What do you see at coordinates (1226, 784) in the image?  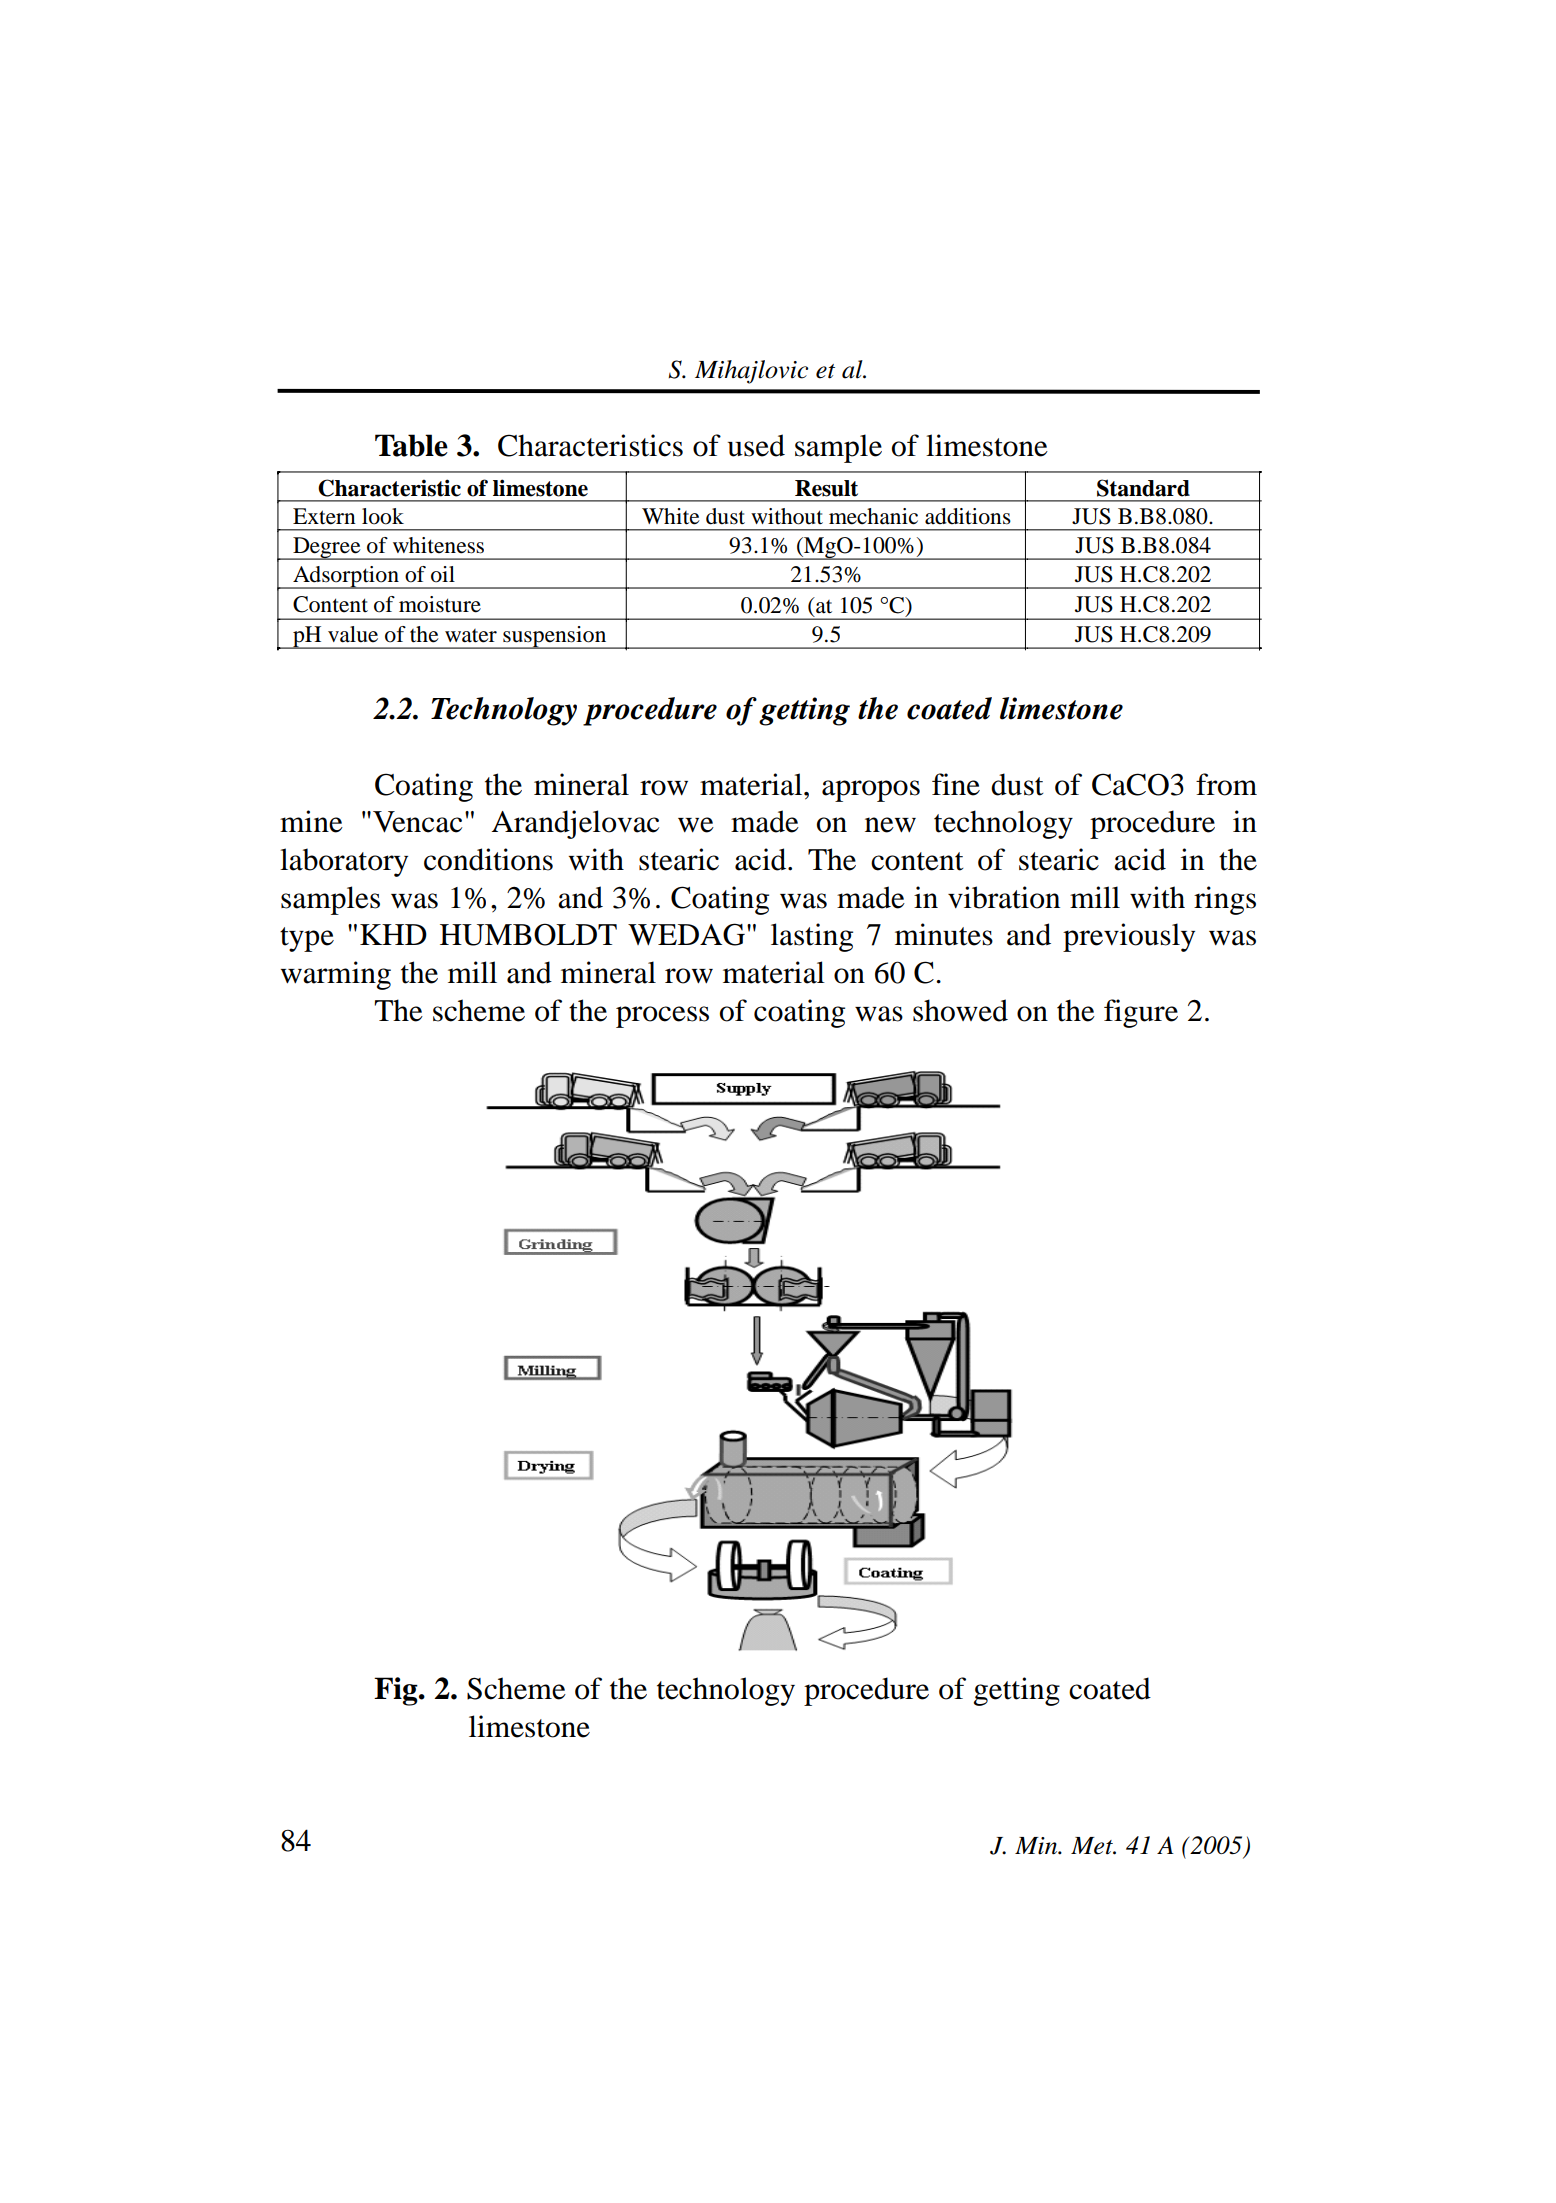 I see `from` at bounding box center [1226, 784].
